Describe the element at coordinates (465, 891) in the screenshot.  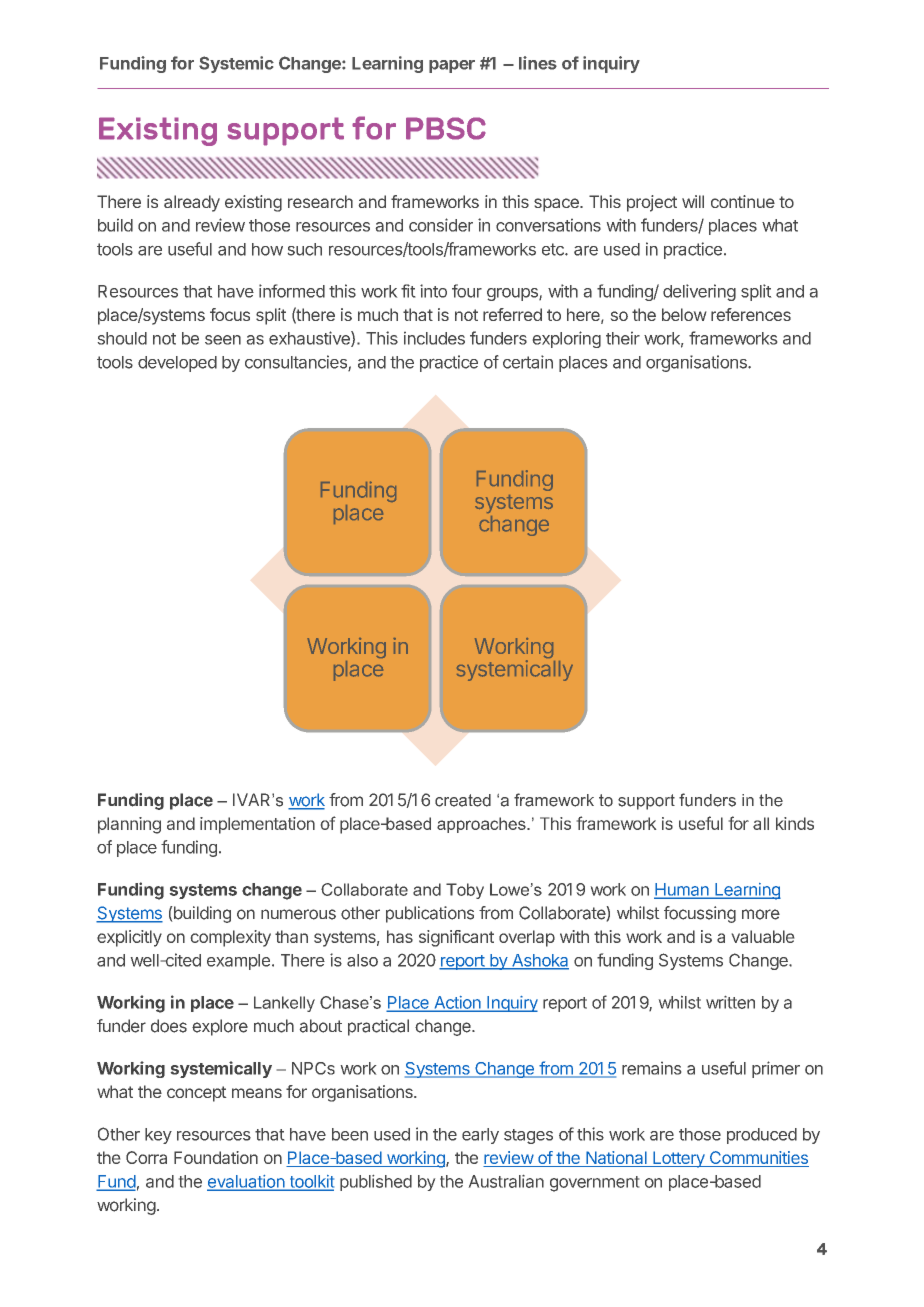
I see `Toby` at that location.
